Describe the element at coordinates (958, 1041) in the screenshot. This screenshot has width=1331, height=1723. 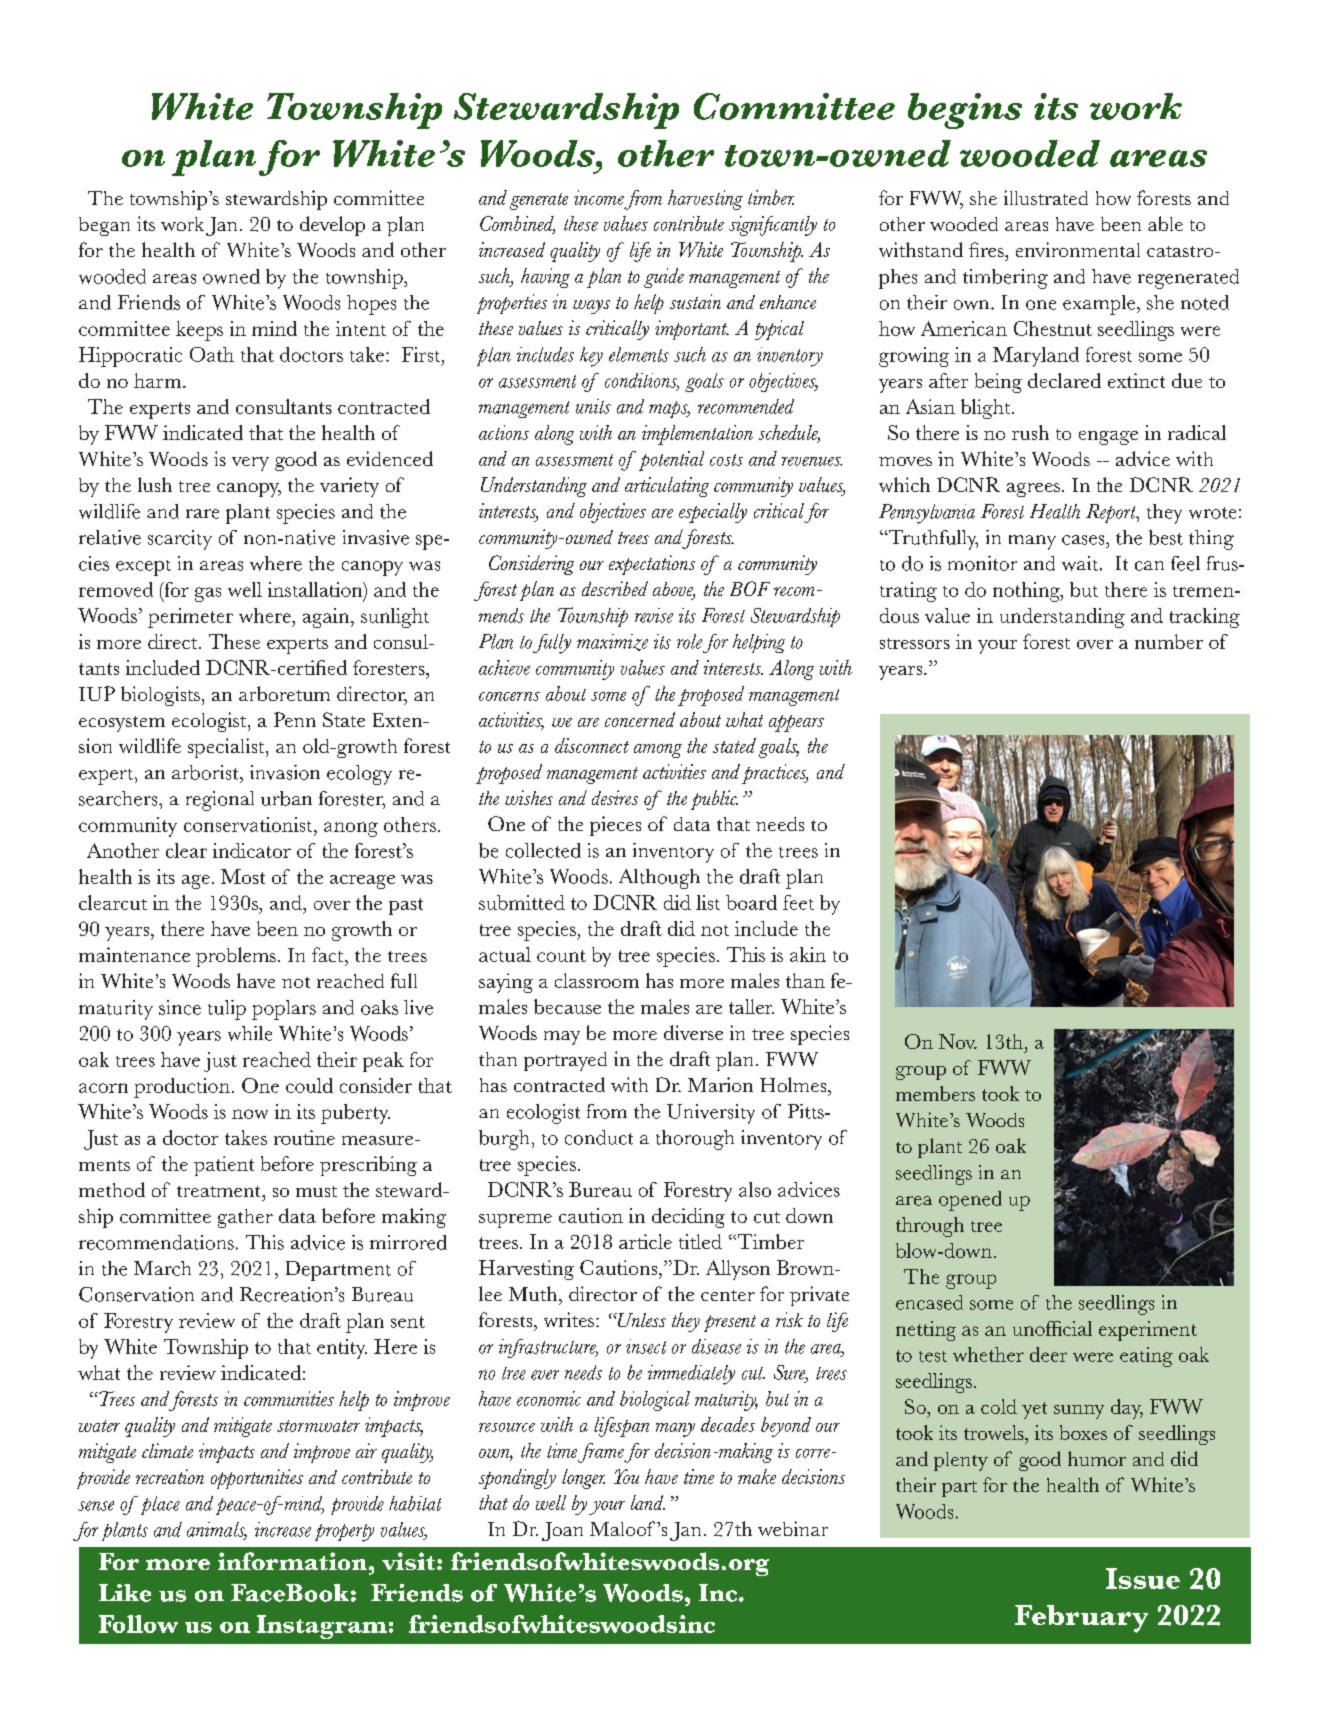
I see `Nov` at that location.
